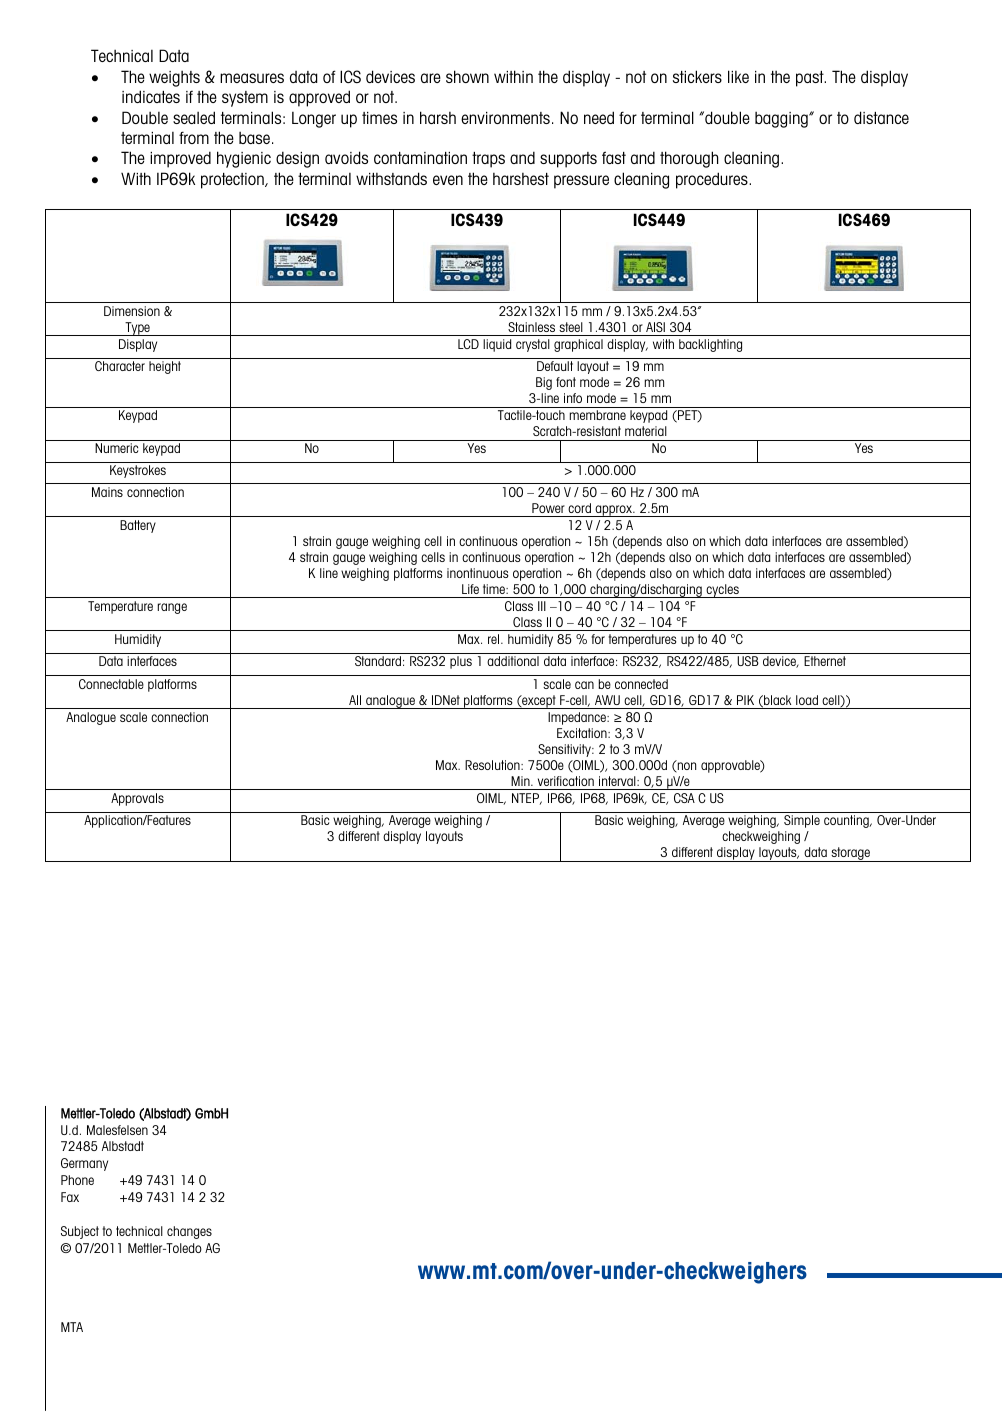 The height and width of the page is (1421, 1004). I want to click on bagging, so click(782, 119).
